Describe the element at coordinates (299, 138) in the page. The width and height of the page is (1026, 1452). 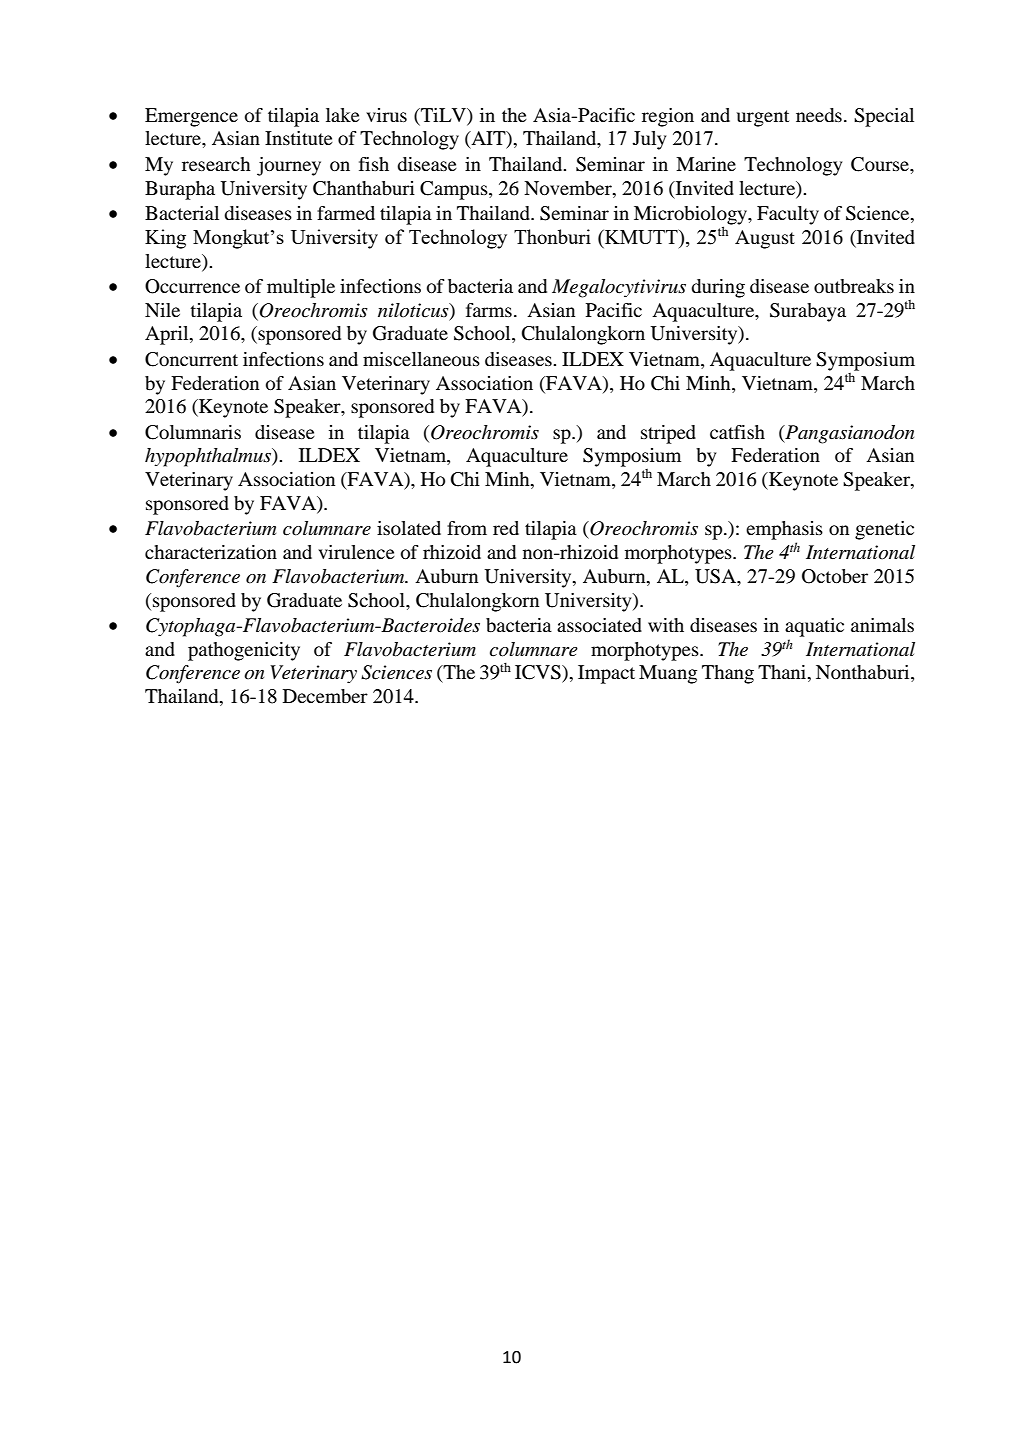
I see `Institute` at that location.
